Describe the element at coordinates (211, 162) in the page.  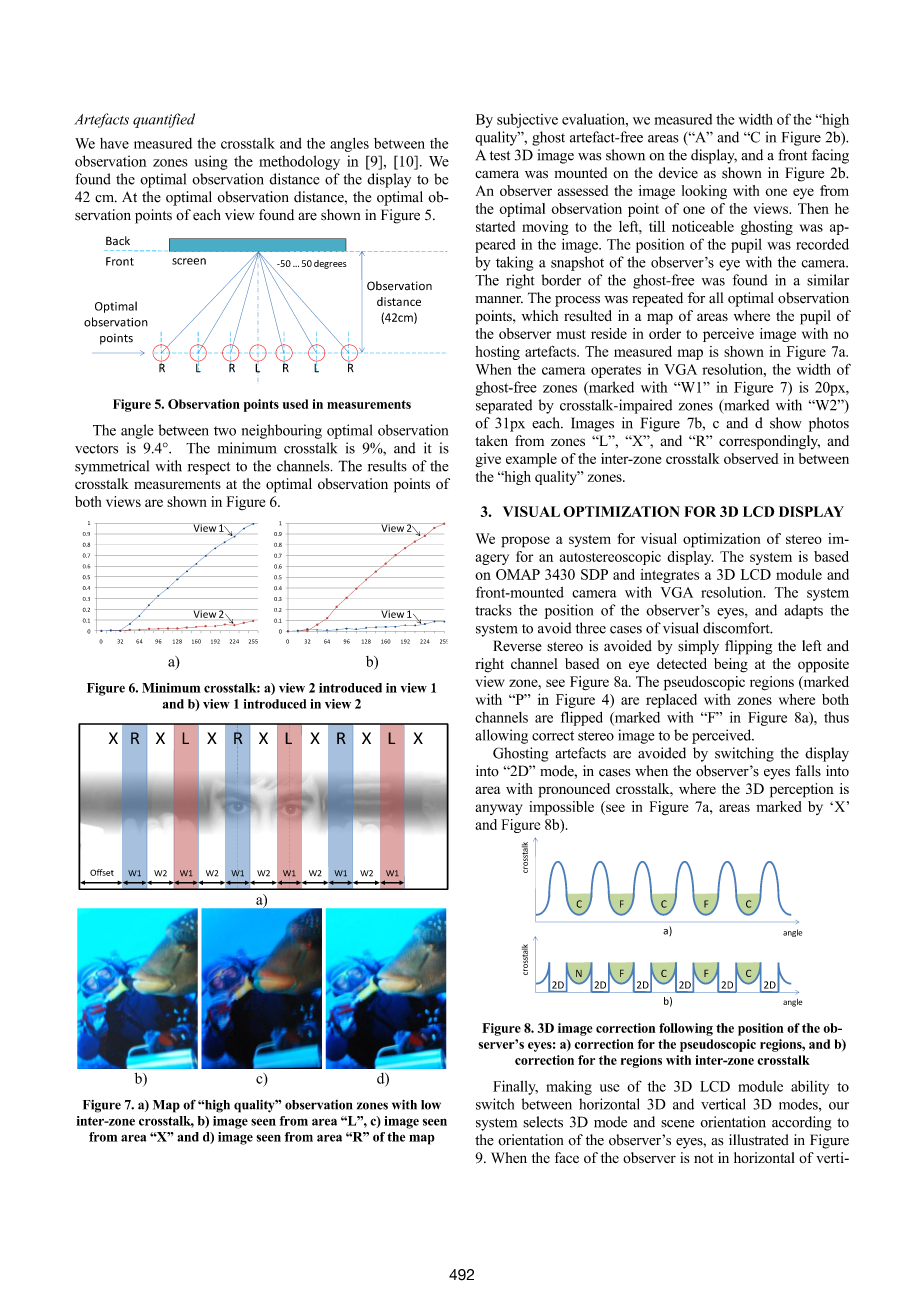
I see `using` at that location.
